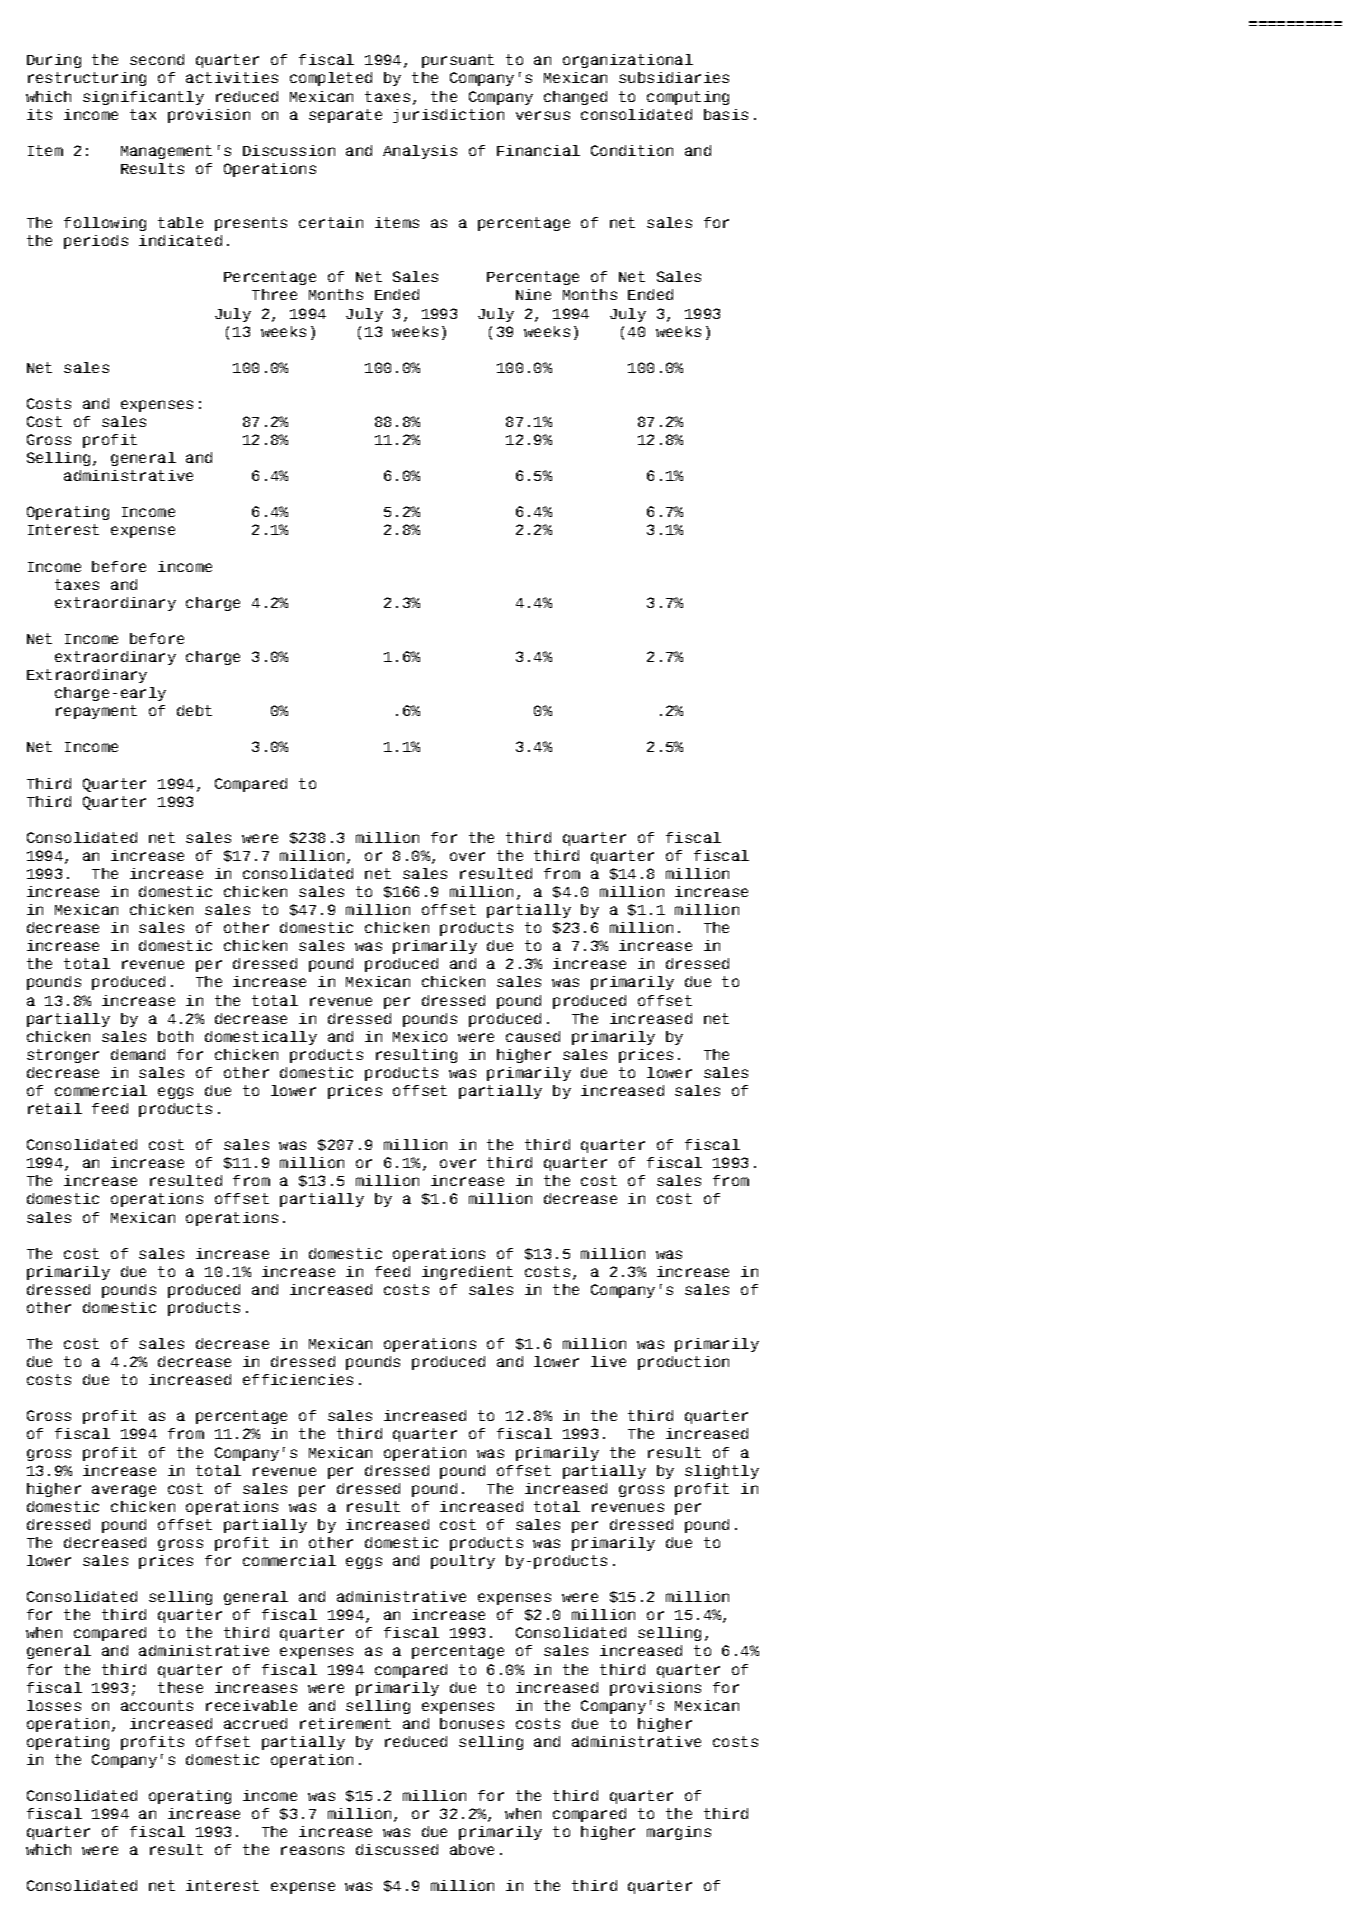 Image resolution: width=1357 pixels, height=1920 pixels. I want to click on both, so click(175, 1036).
